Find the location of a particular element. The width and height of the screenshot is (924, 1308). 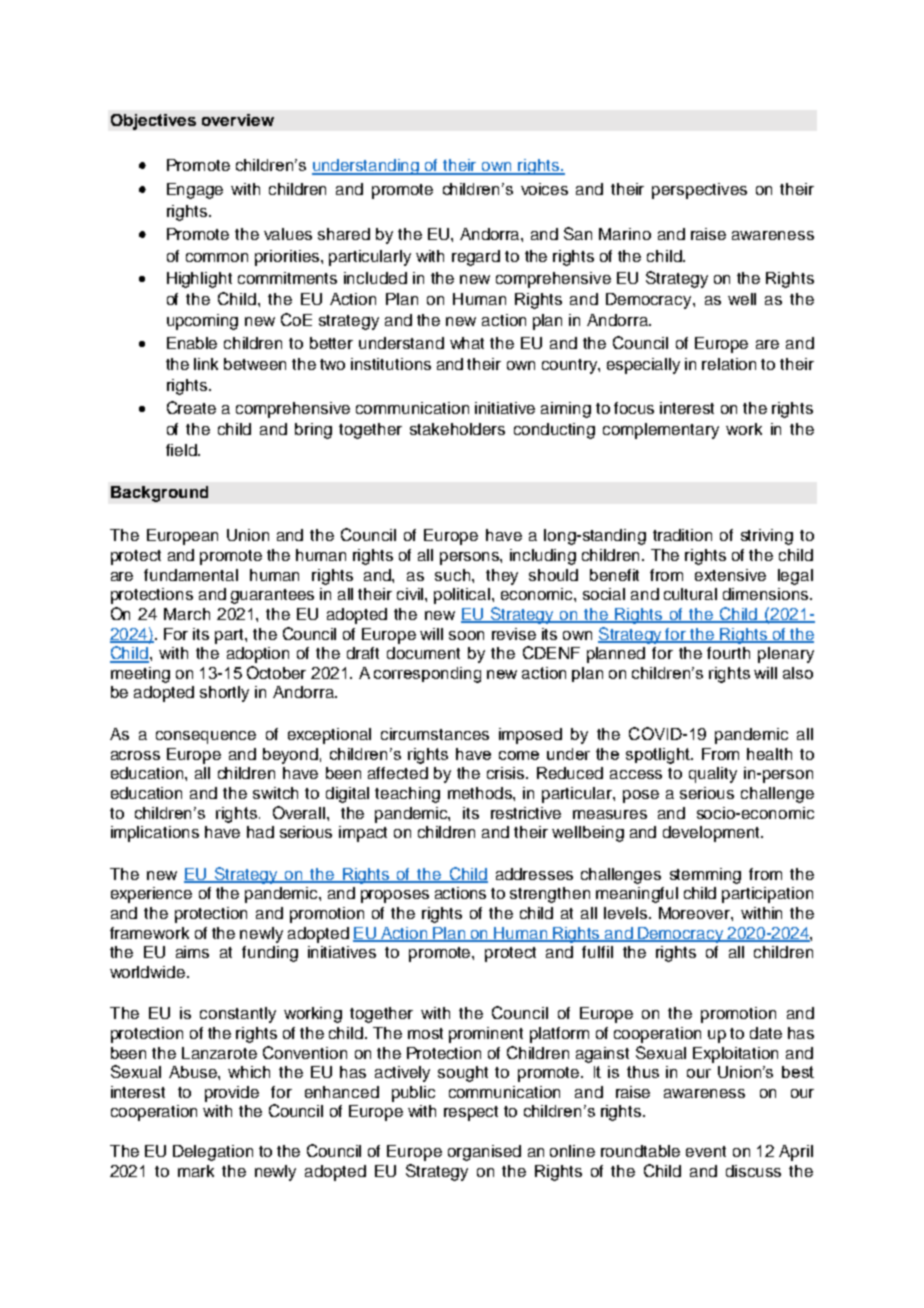

methods is located at coordinates (481, 793).
